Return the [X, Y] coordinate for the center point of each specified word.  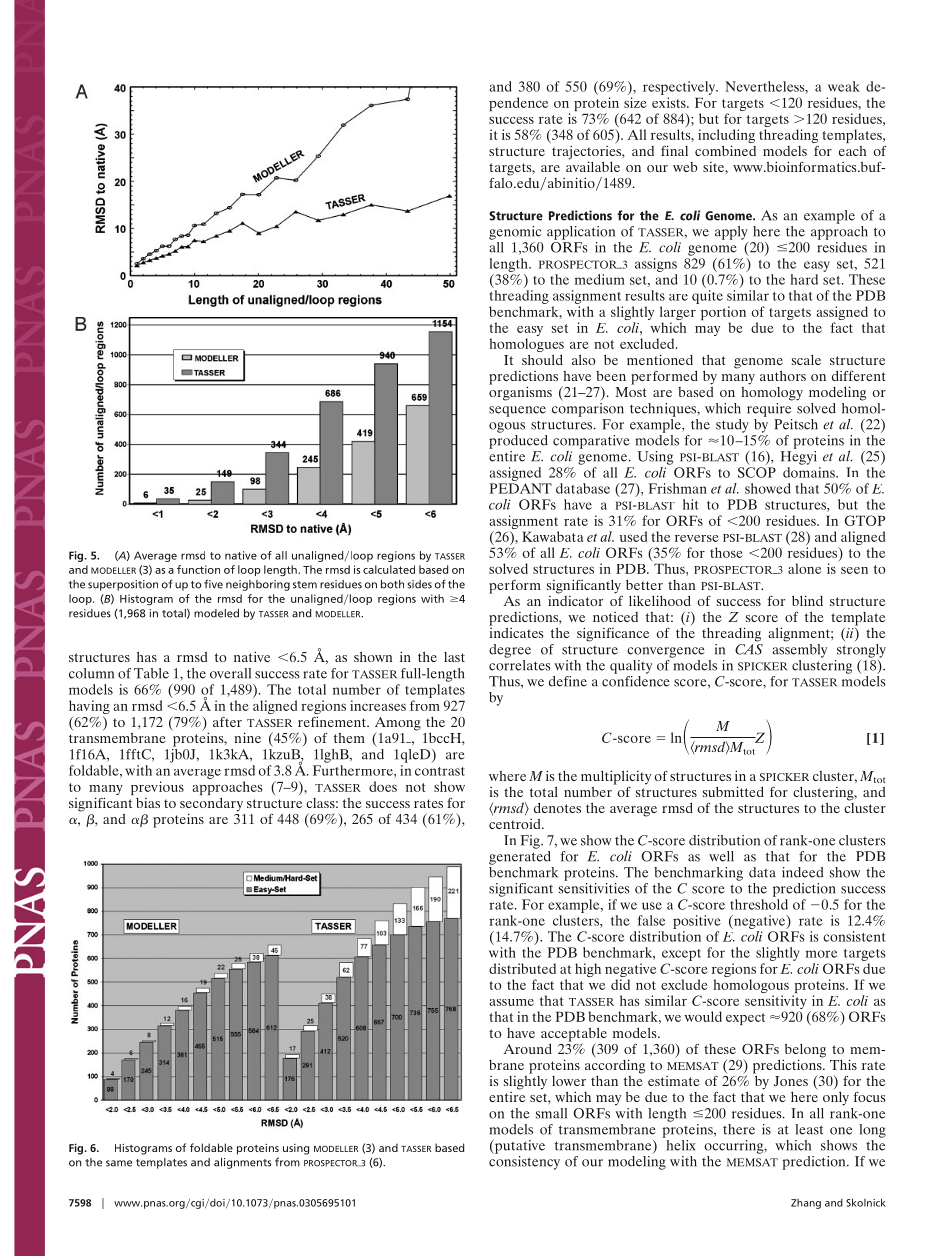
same [119, 1163]
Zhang [806, 1204]
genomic [515, 233]
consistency [524, 1163]
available [593, 165]
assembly [799, 649]
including [726, 137]
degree [510, 651]
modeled [216, 613]
